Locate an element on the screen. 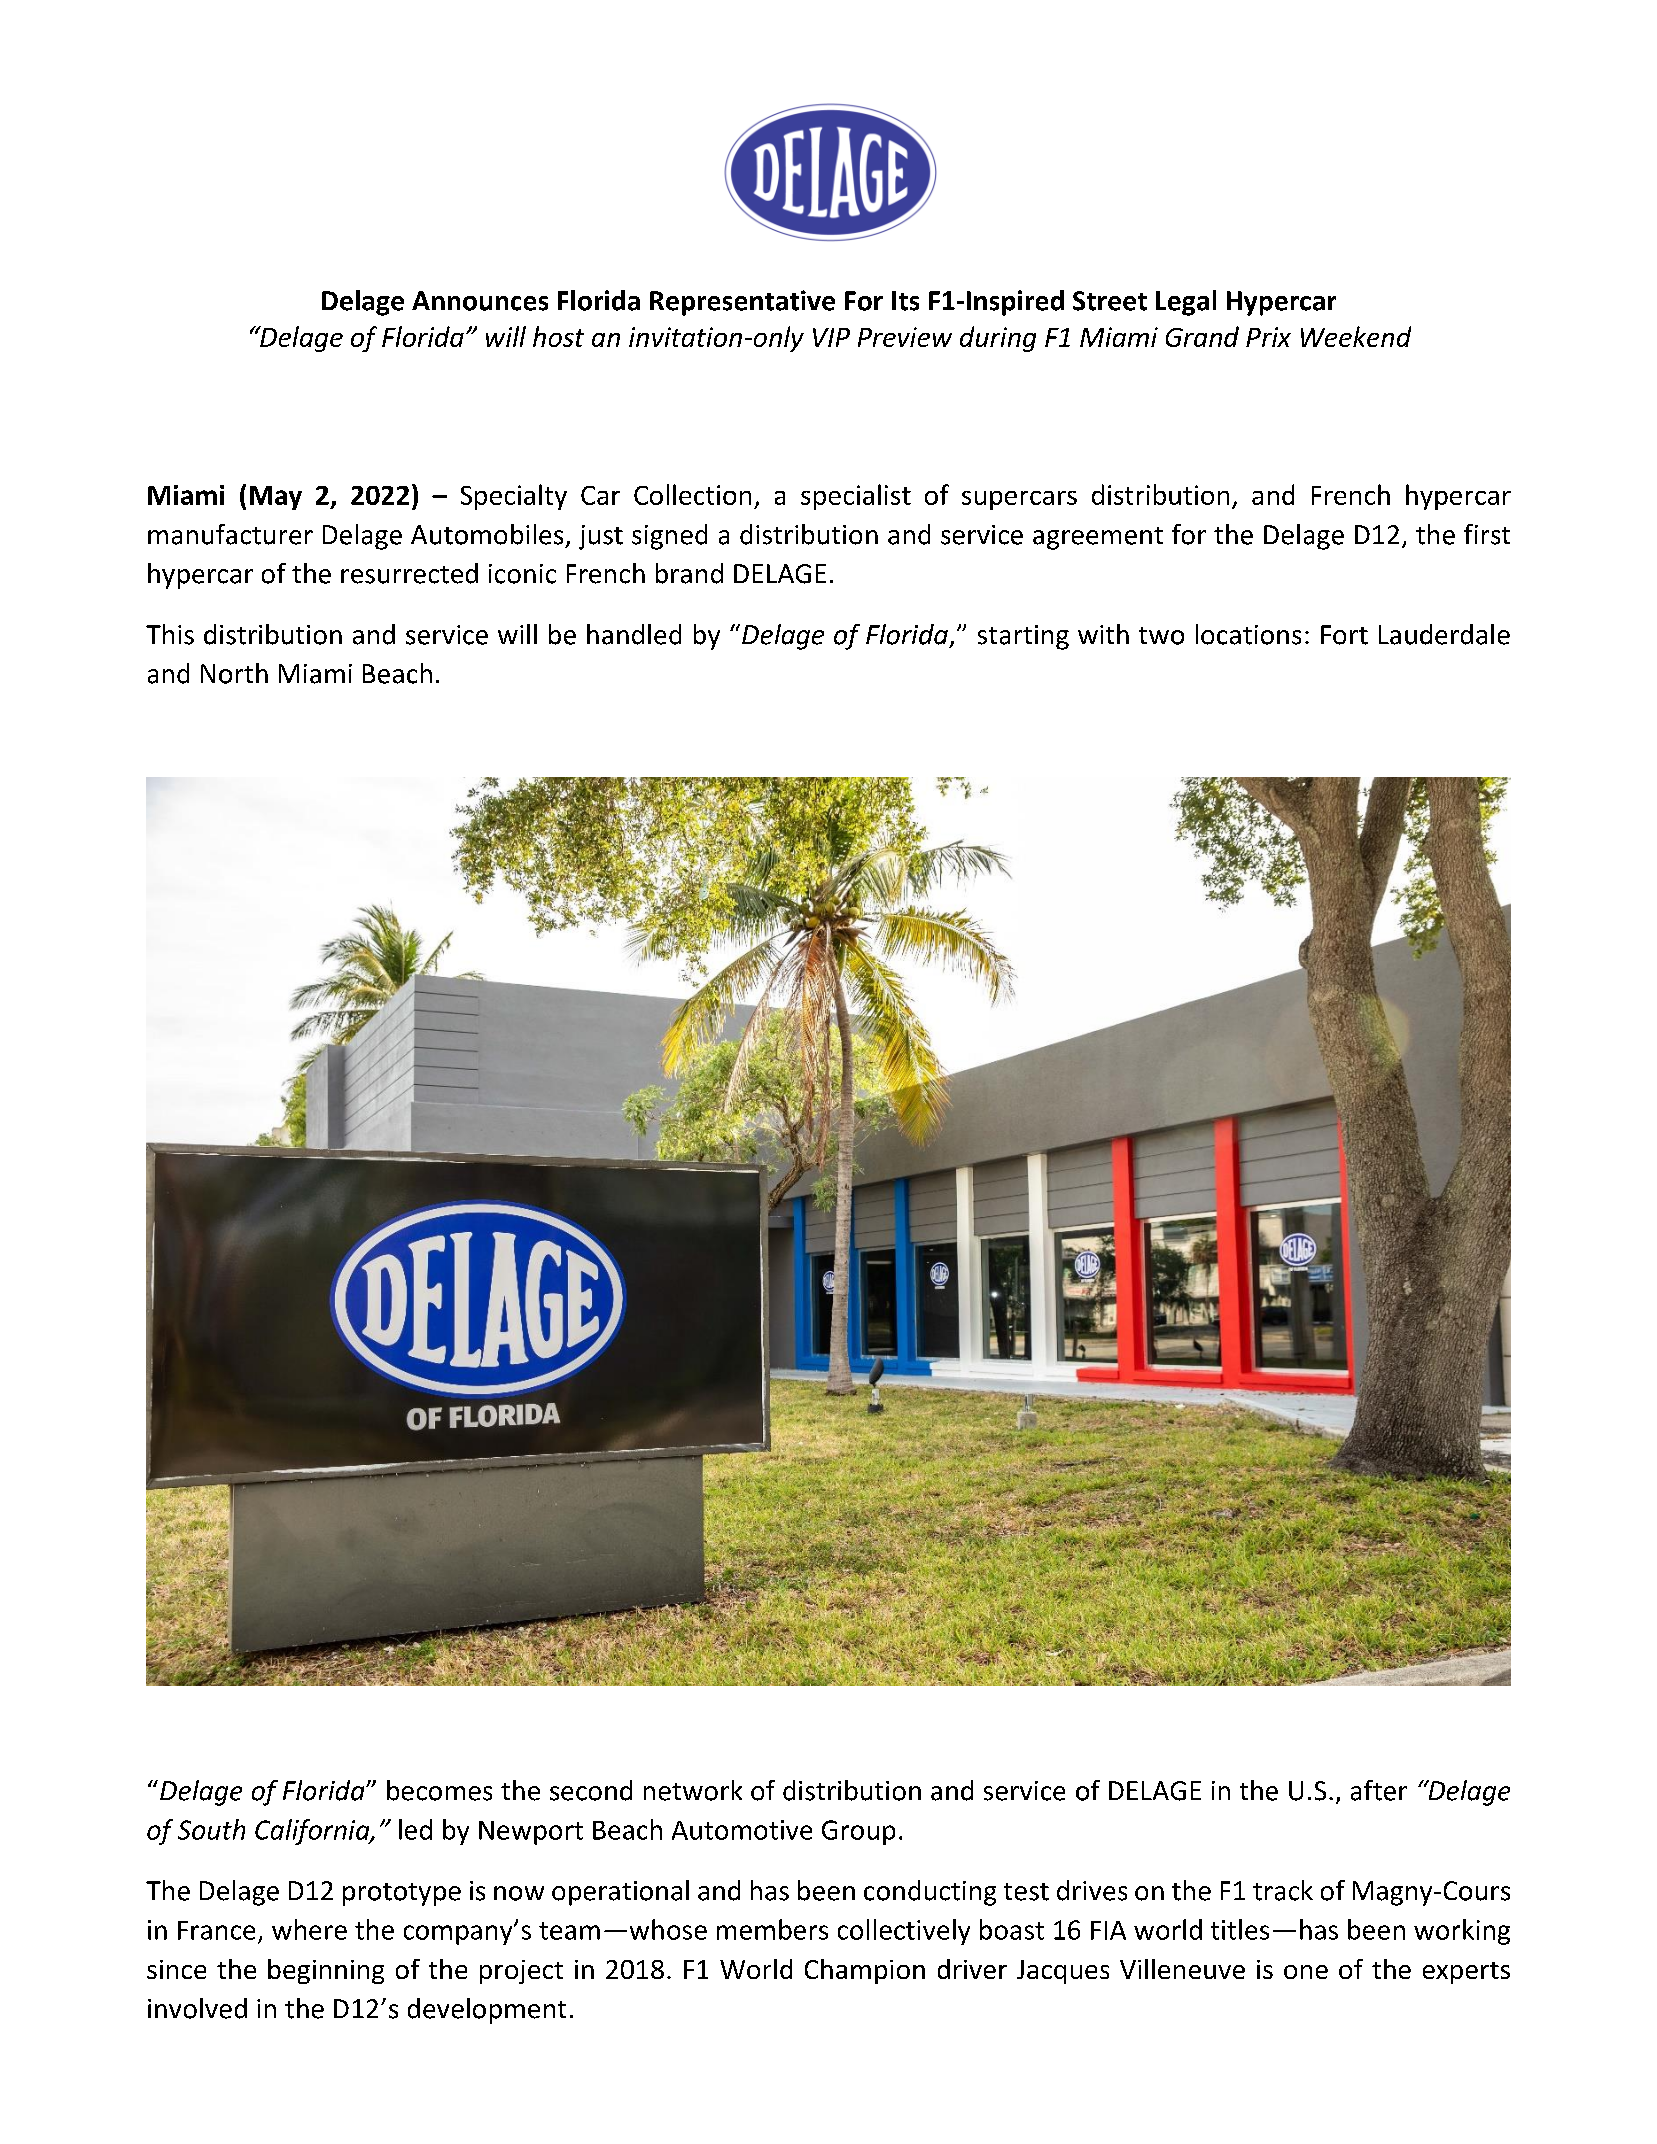  This is located at coordinates (170, 634).
